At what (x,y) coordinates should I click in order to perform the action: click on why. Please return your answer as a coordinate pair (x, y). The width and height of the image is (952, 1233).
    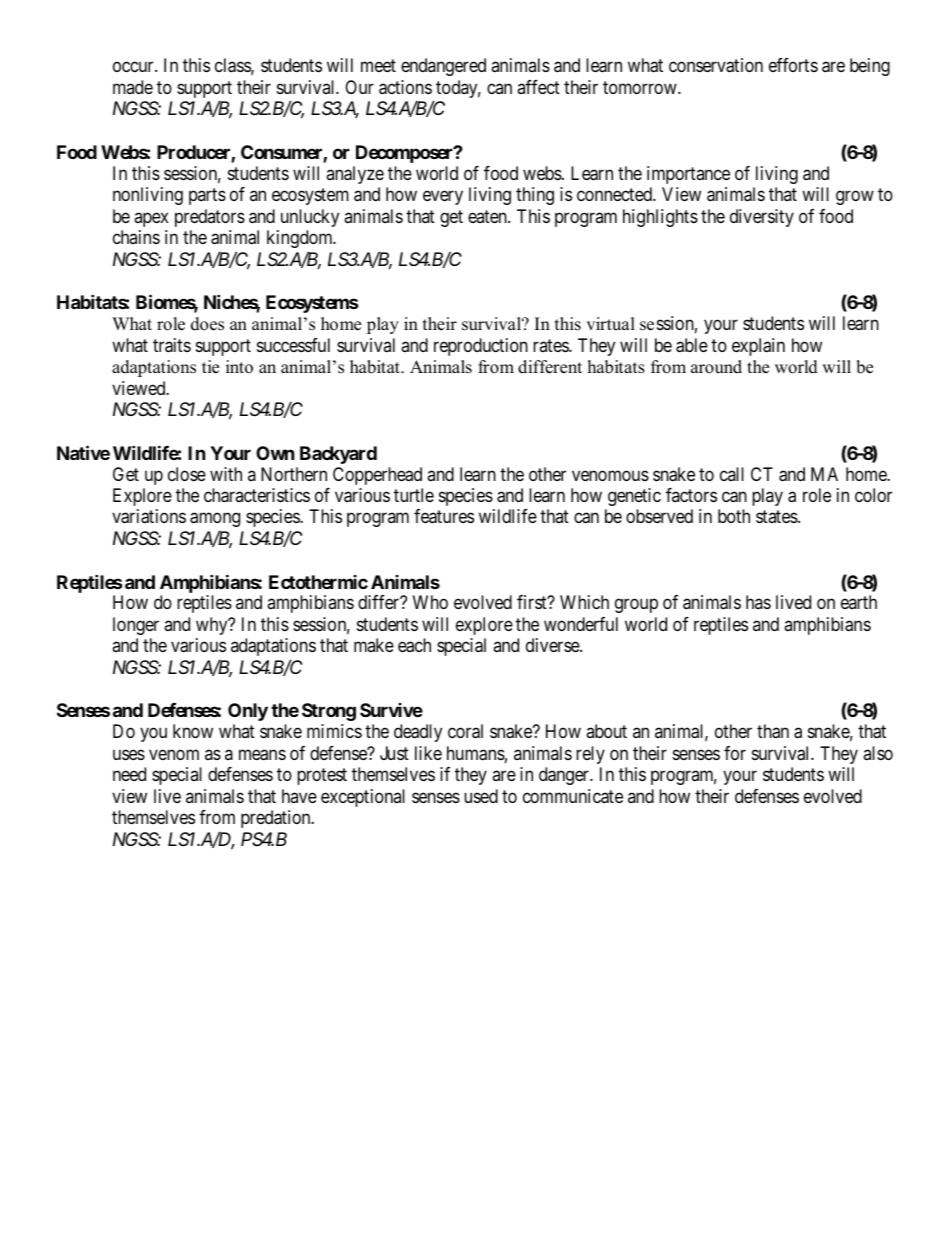
    Looking at the image, I should click on (213, 626).
